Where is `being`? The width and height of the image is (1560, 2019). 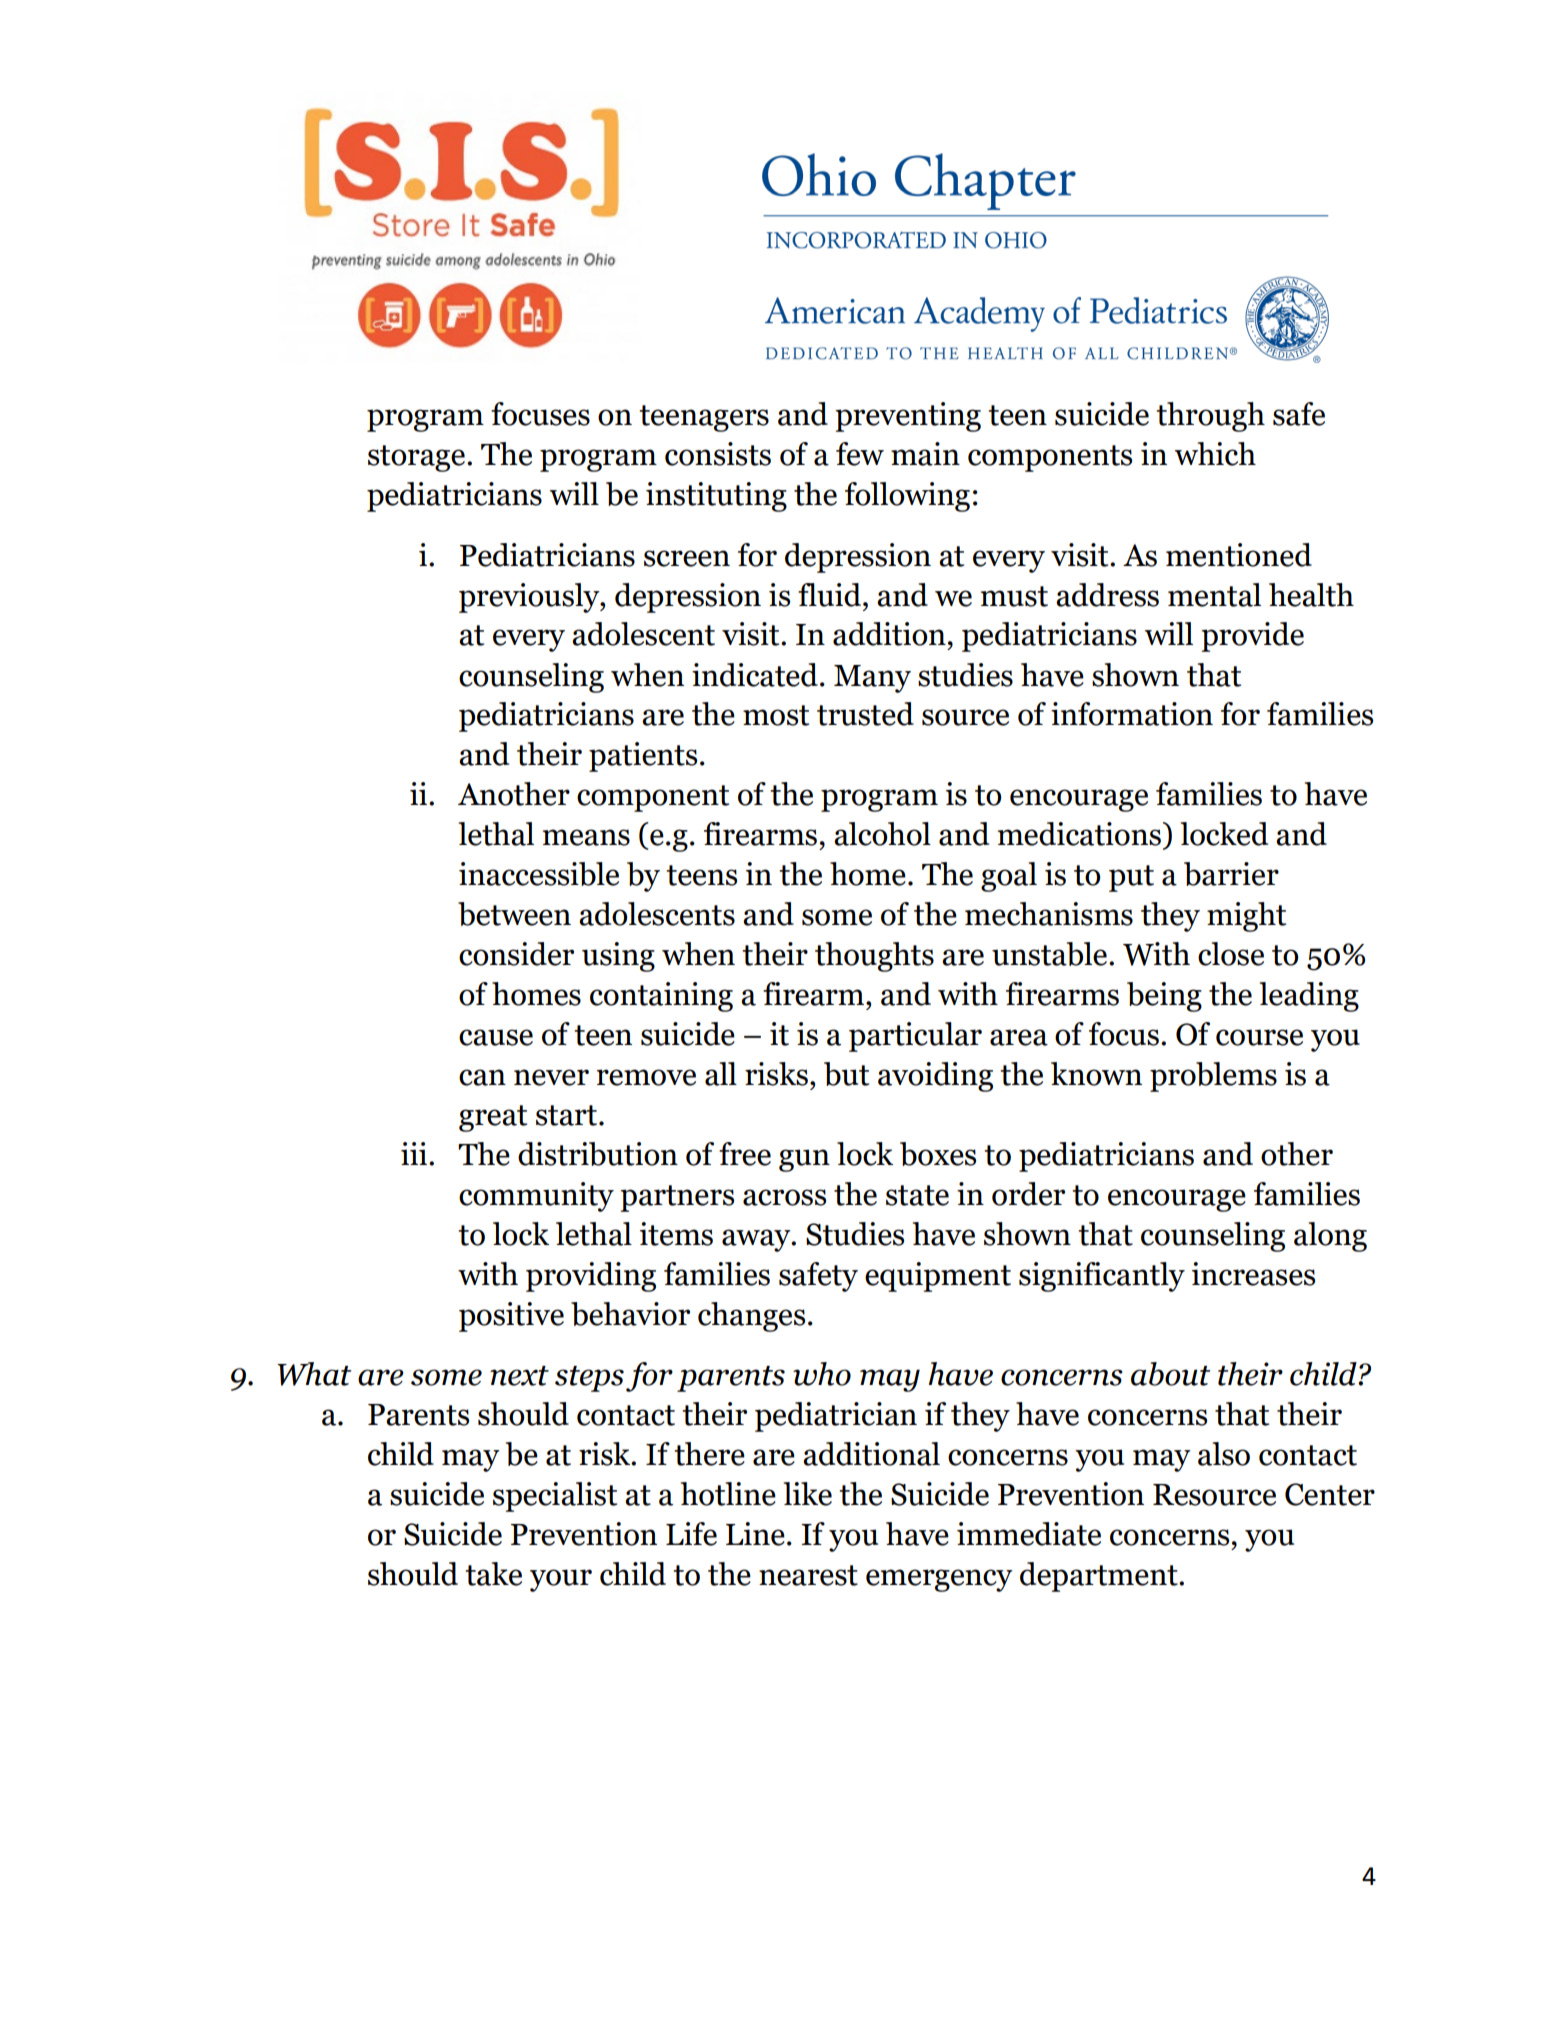 being is located at coordinates (1164, 997).
